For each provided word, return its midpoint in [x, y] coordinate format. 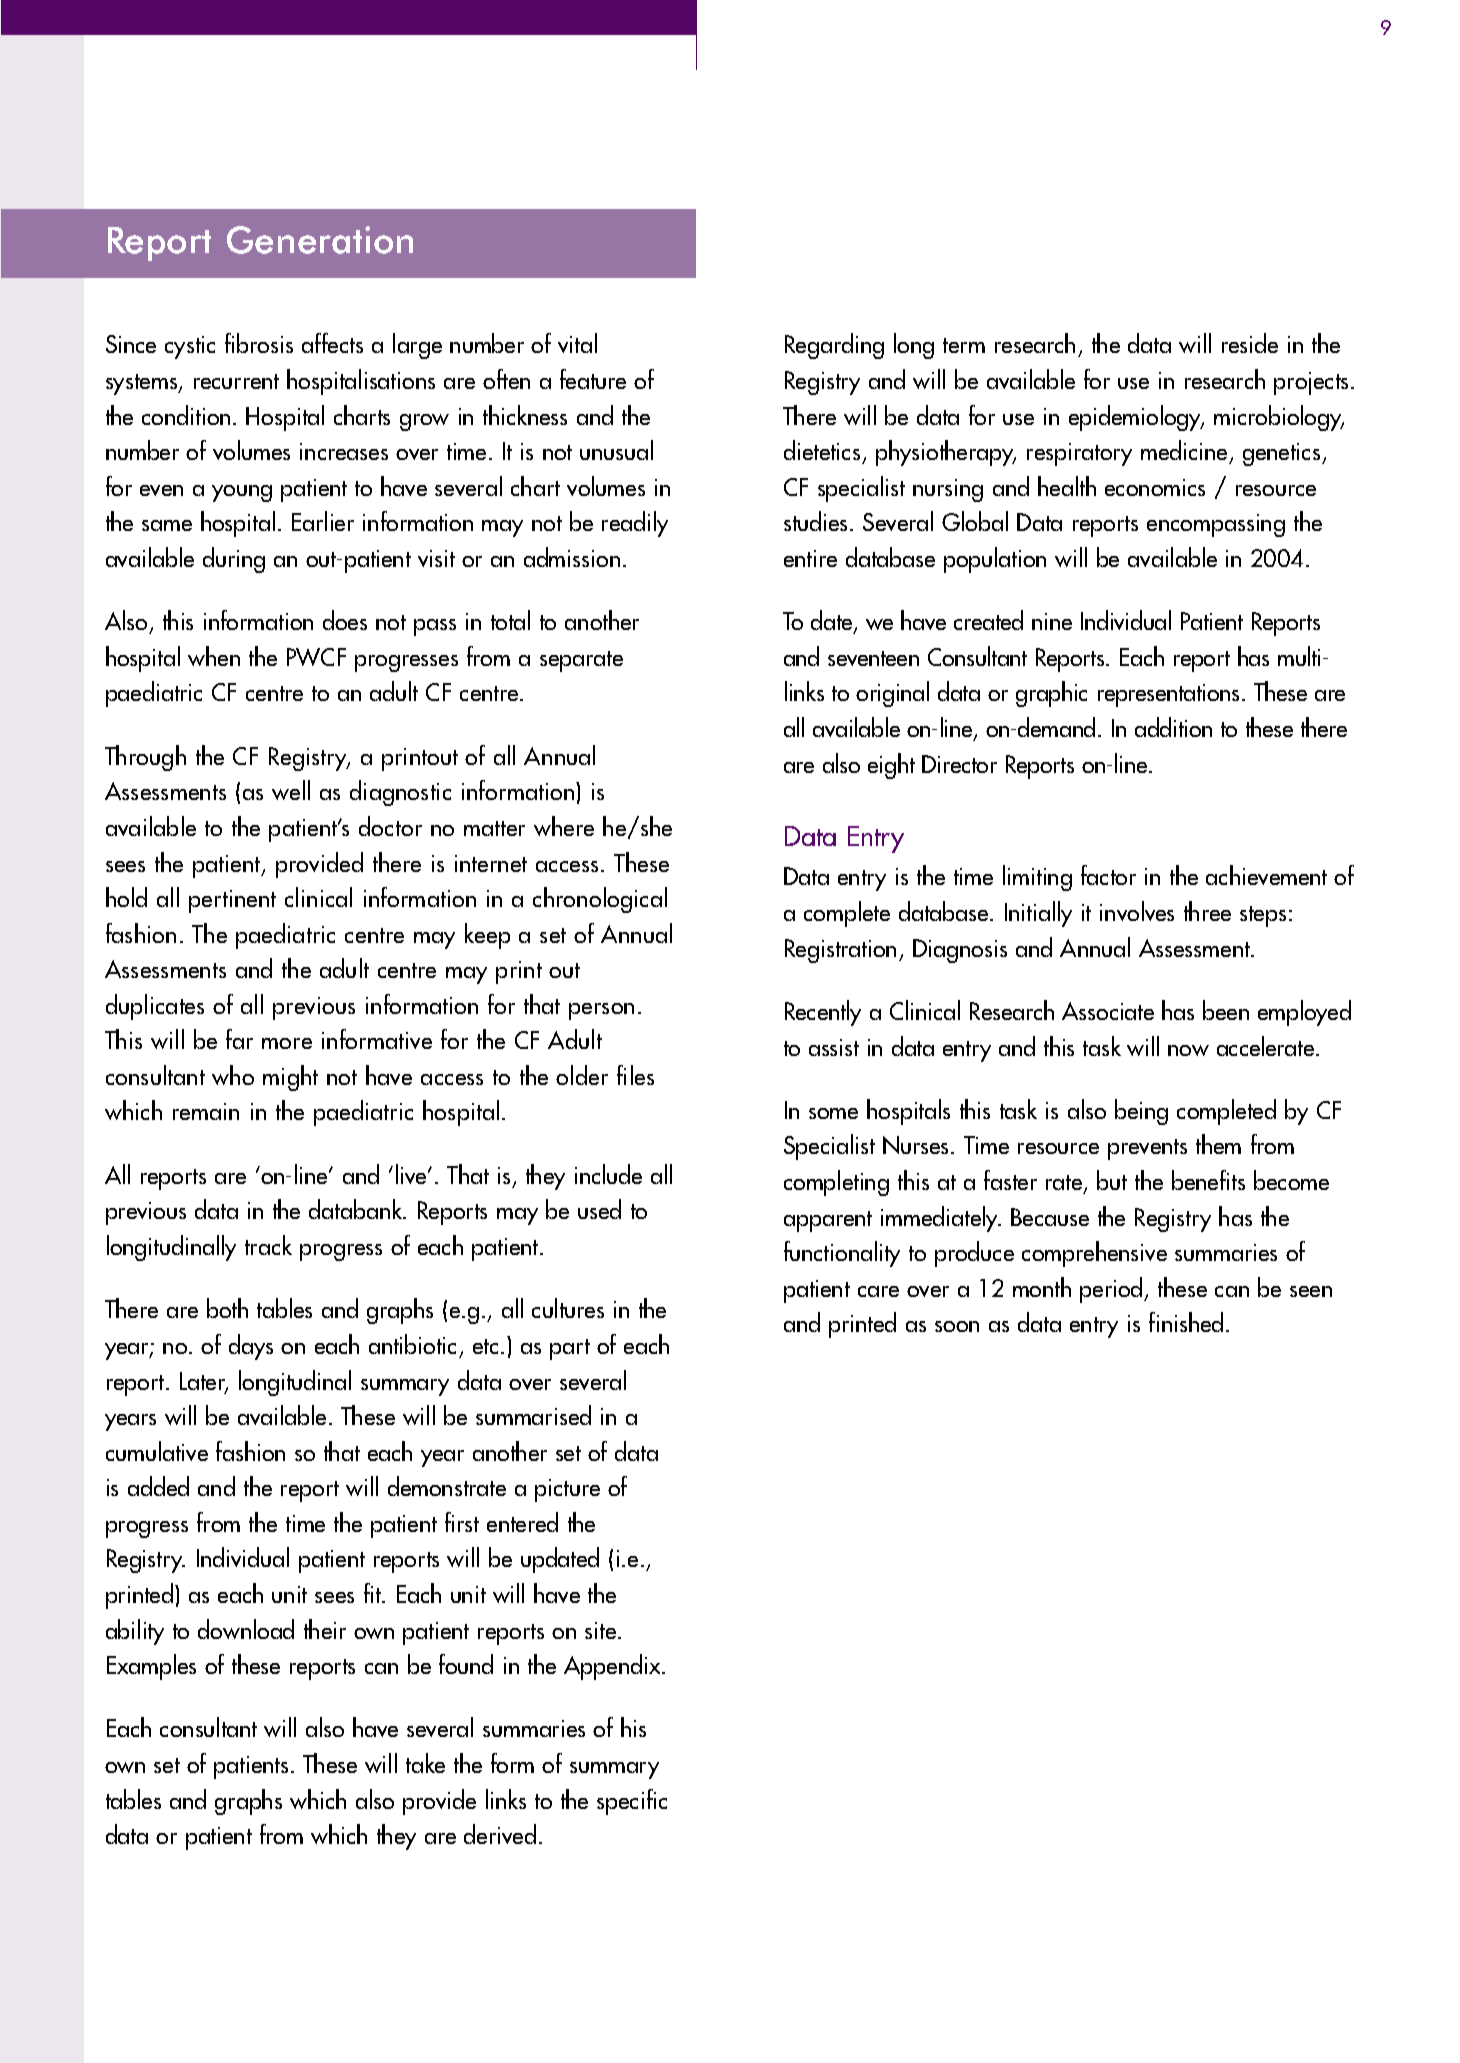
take [425, 1763]
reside [1250, 343]
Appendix [613, 1667]
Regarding [834, 346]
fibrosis [259, 343]
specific [632, 1802]
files [635, 1075]
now [1188, 1050]
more [287, 1043]
